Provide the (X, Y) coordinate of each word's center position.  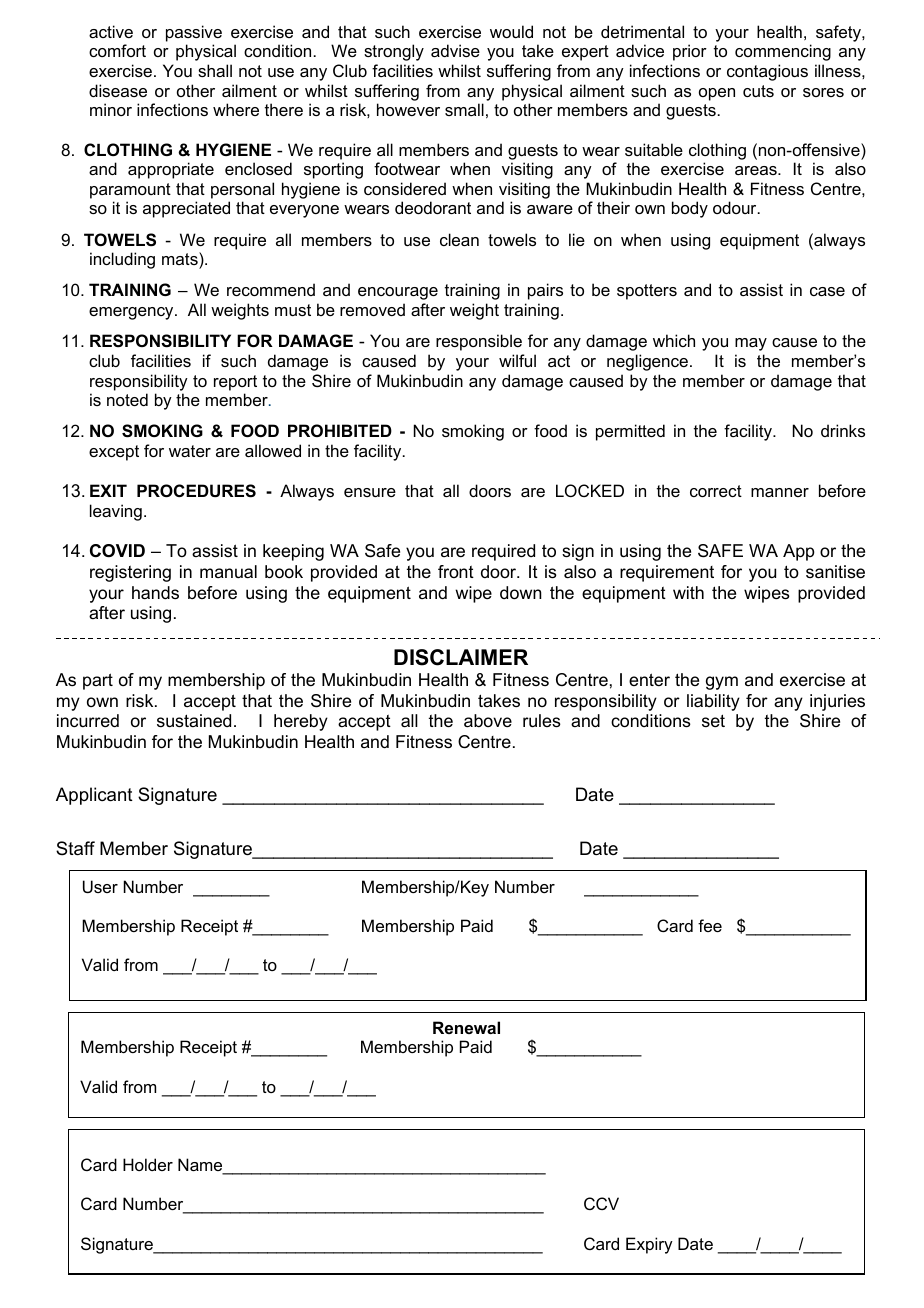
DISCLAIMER (461, 657)
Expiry (649, 1245)
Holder (148, 1164)
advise (455, 50)
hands (155, 592)
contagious (767, 72)
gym (722, 683)
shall (215, 70)
